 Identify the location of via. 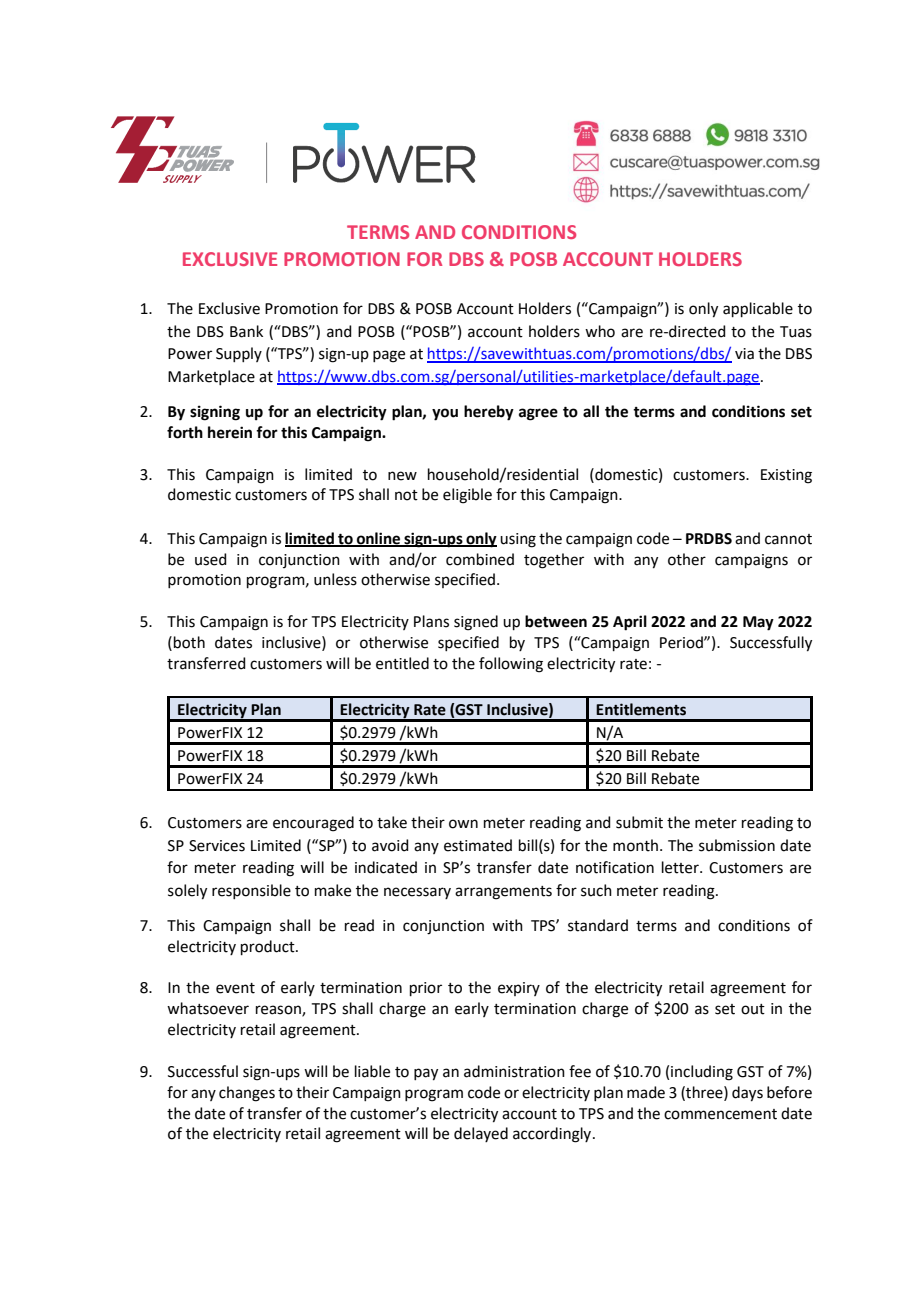
(744, 354).
